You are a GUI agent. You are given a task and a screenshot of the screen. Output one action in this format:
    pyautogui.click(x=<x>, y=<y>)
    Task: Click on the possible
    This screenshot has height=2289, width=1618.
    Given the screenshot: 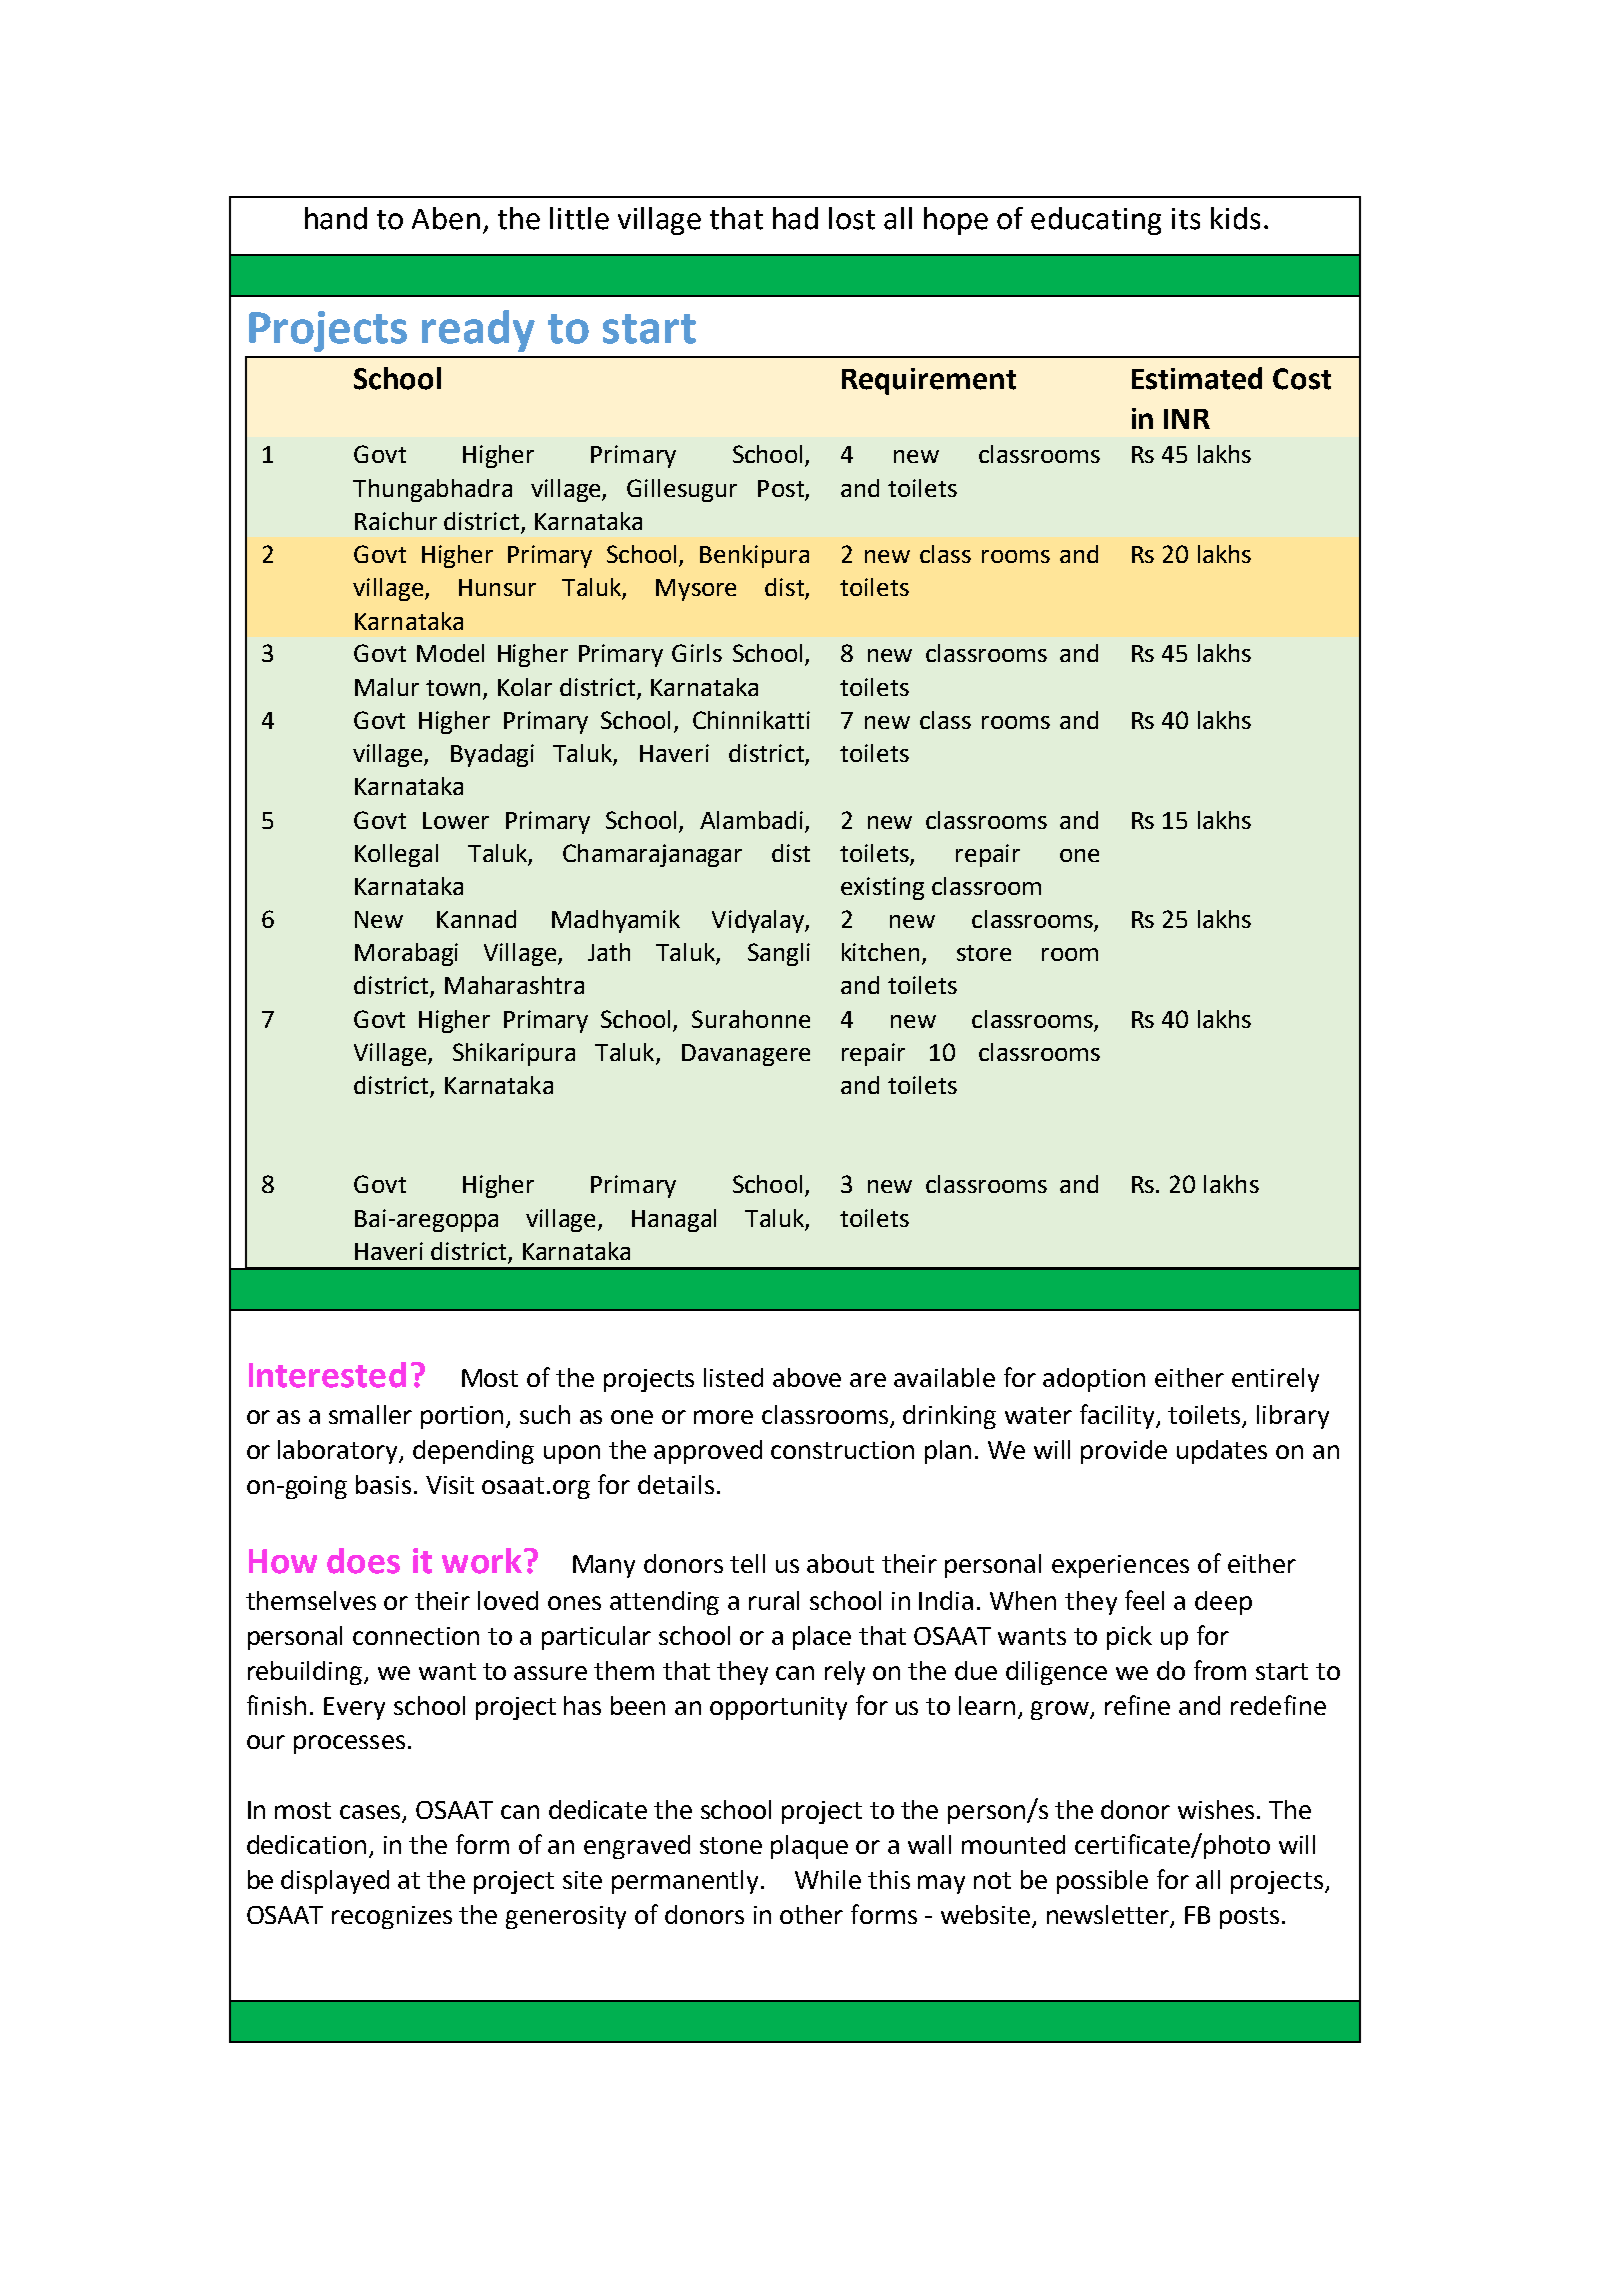 What is the action you would take?
    pyautogui.click(x=1102, y=1882)
